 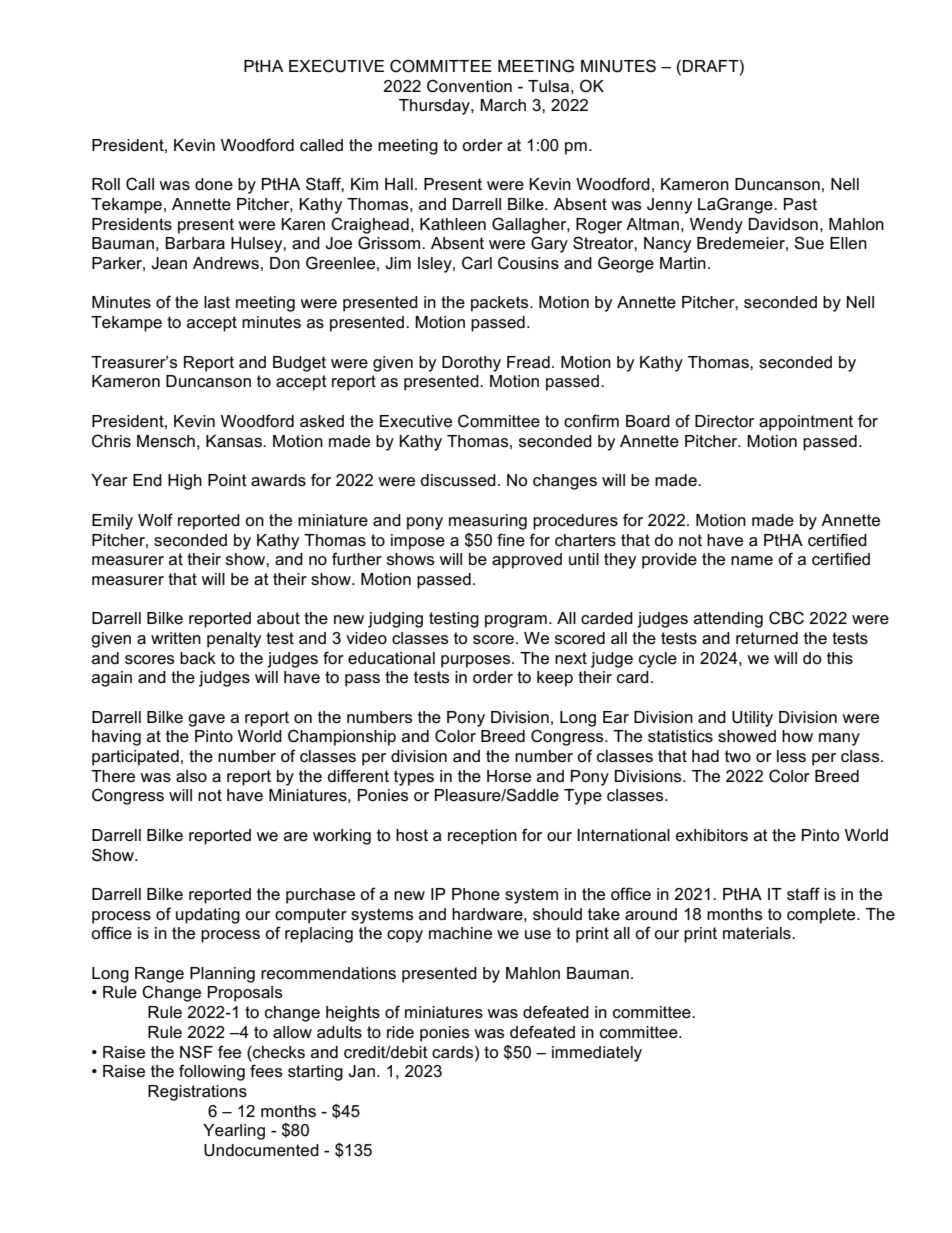 I want to click on Horse, so click(x=509, y=776).
